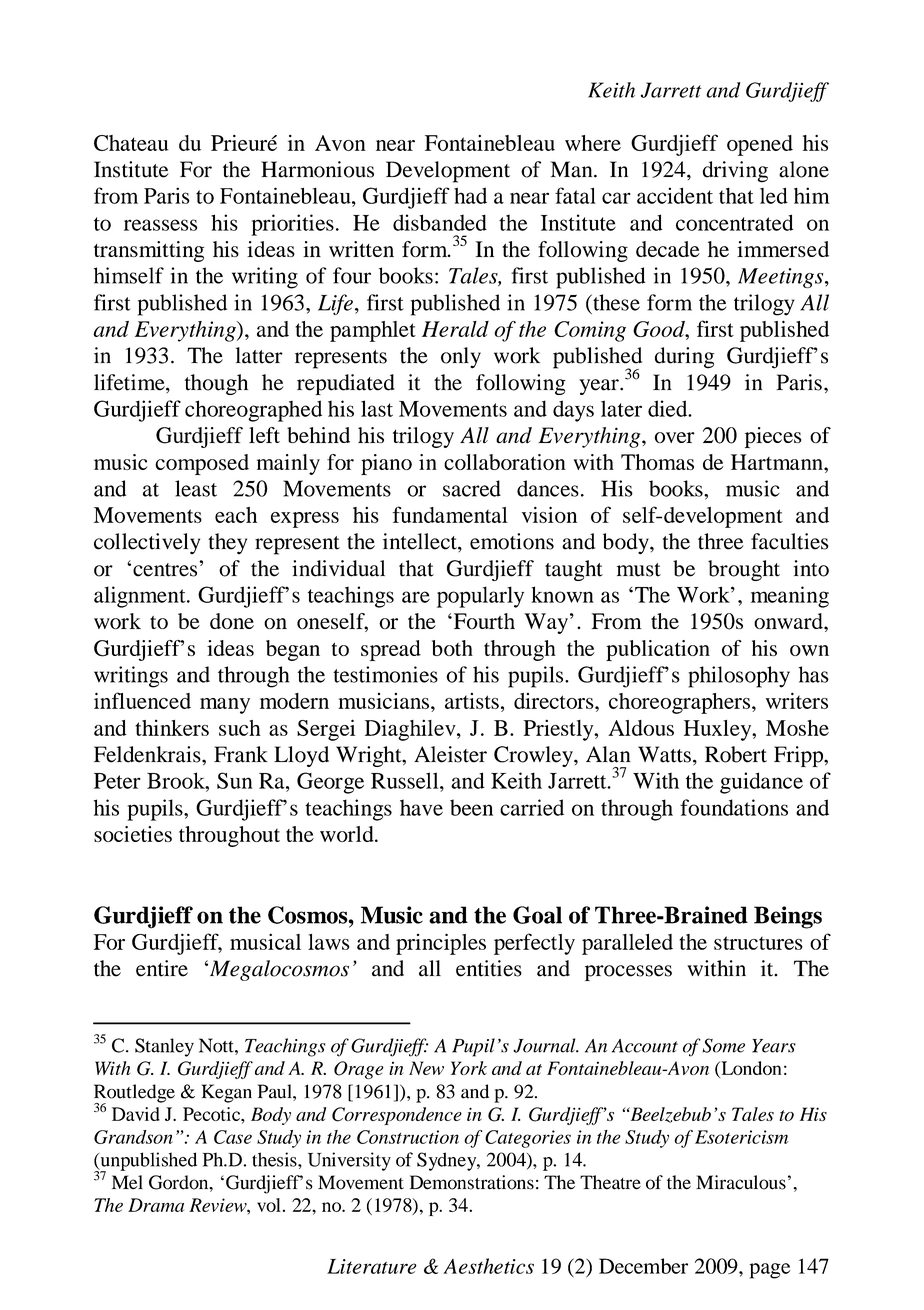 This screenshot has height=1310, width=924. I want to click on page, so click(770, 1271).
